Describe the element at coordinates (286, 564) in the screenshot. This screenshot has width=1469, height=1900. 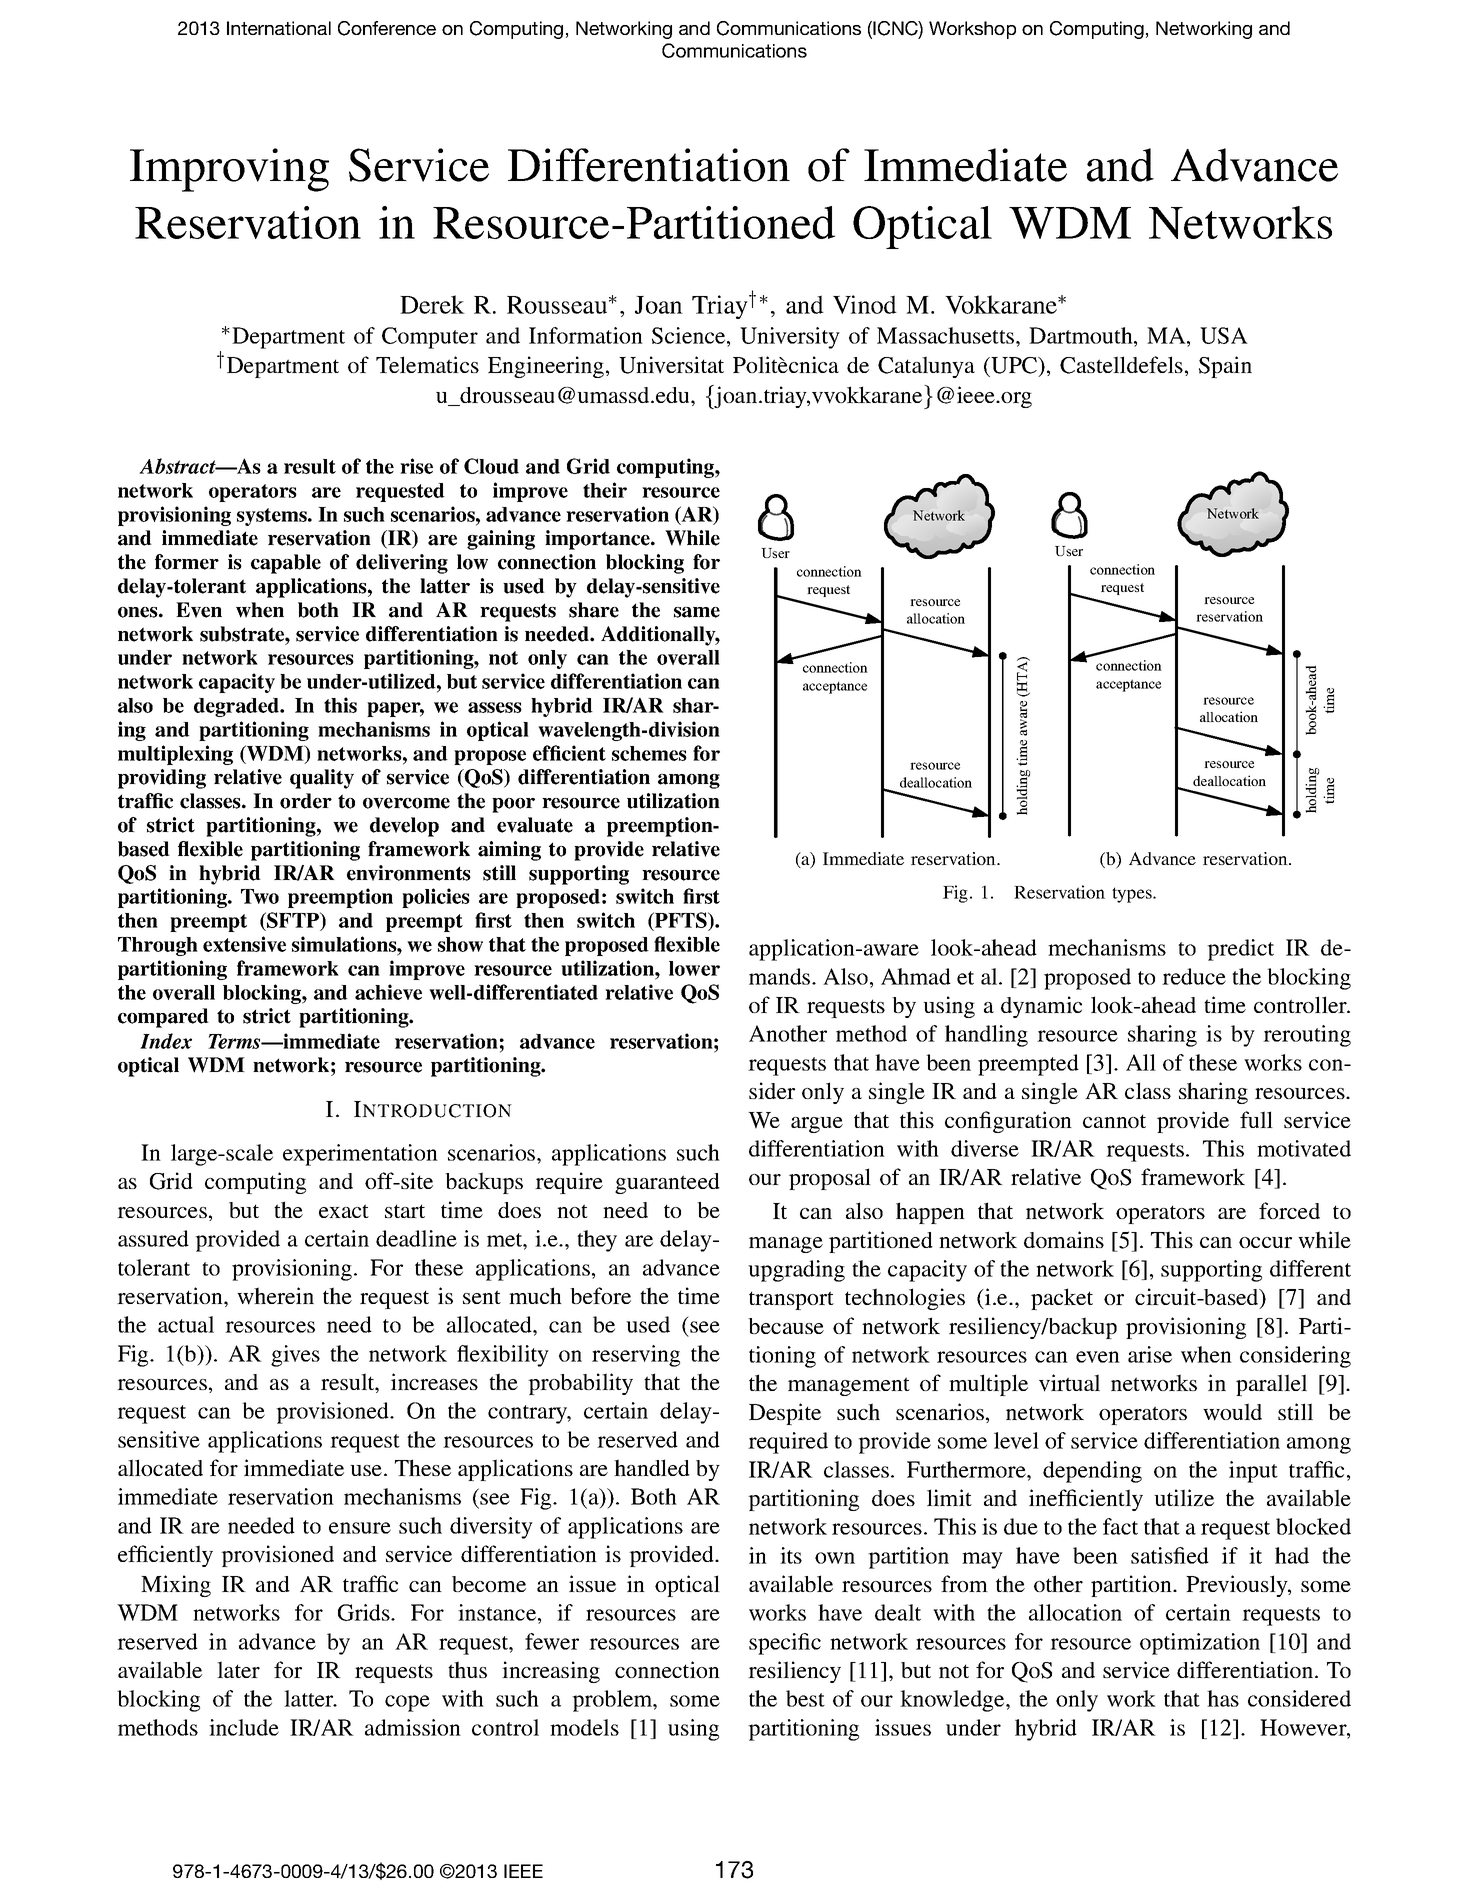
I see `capable` at that location.
